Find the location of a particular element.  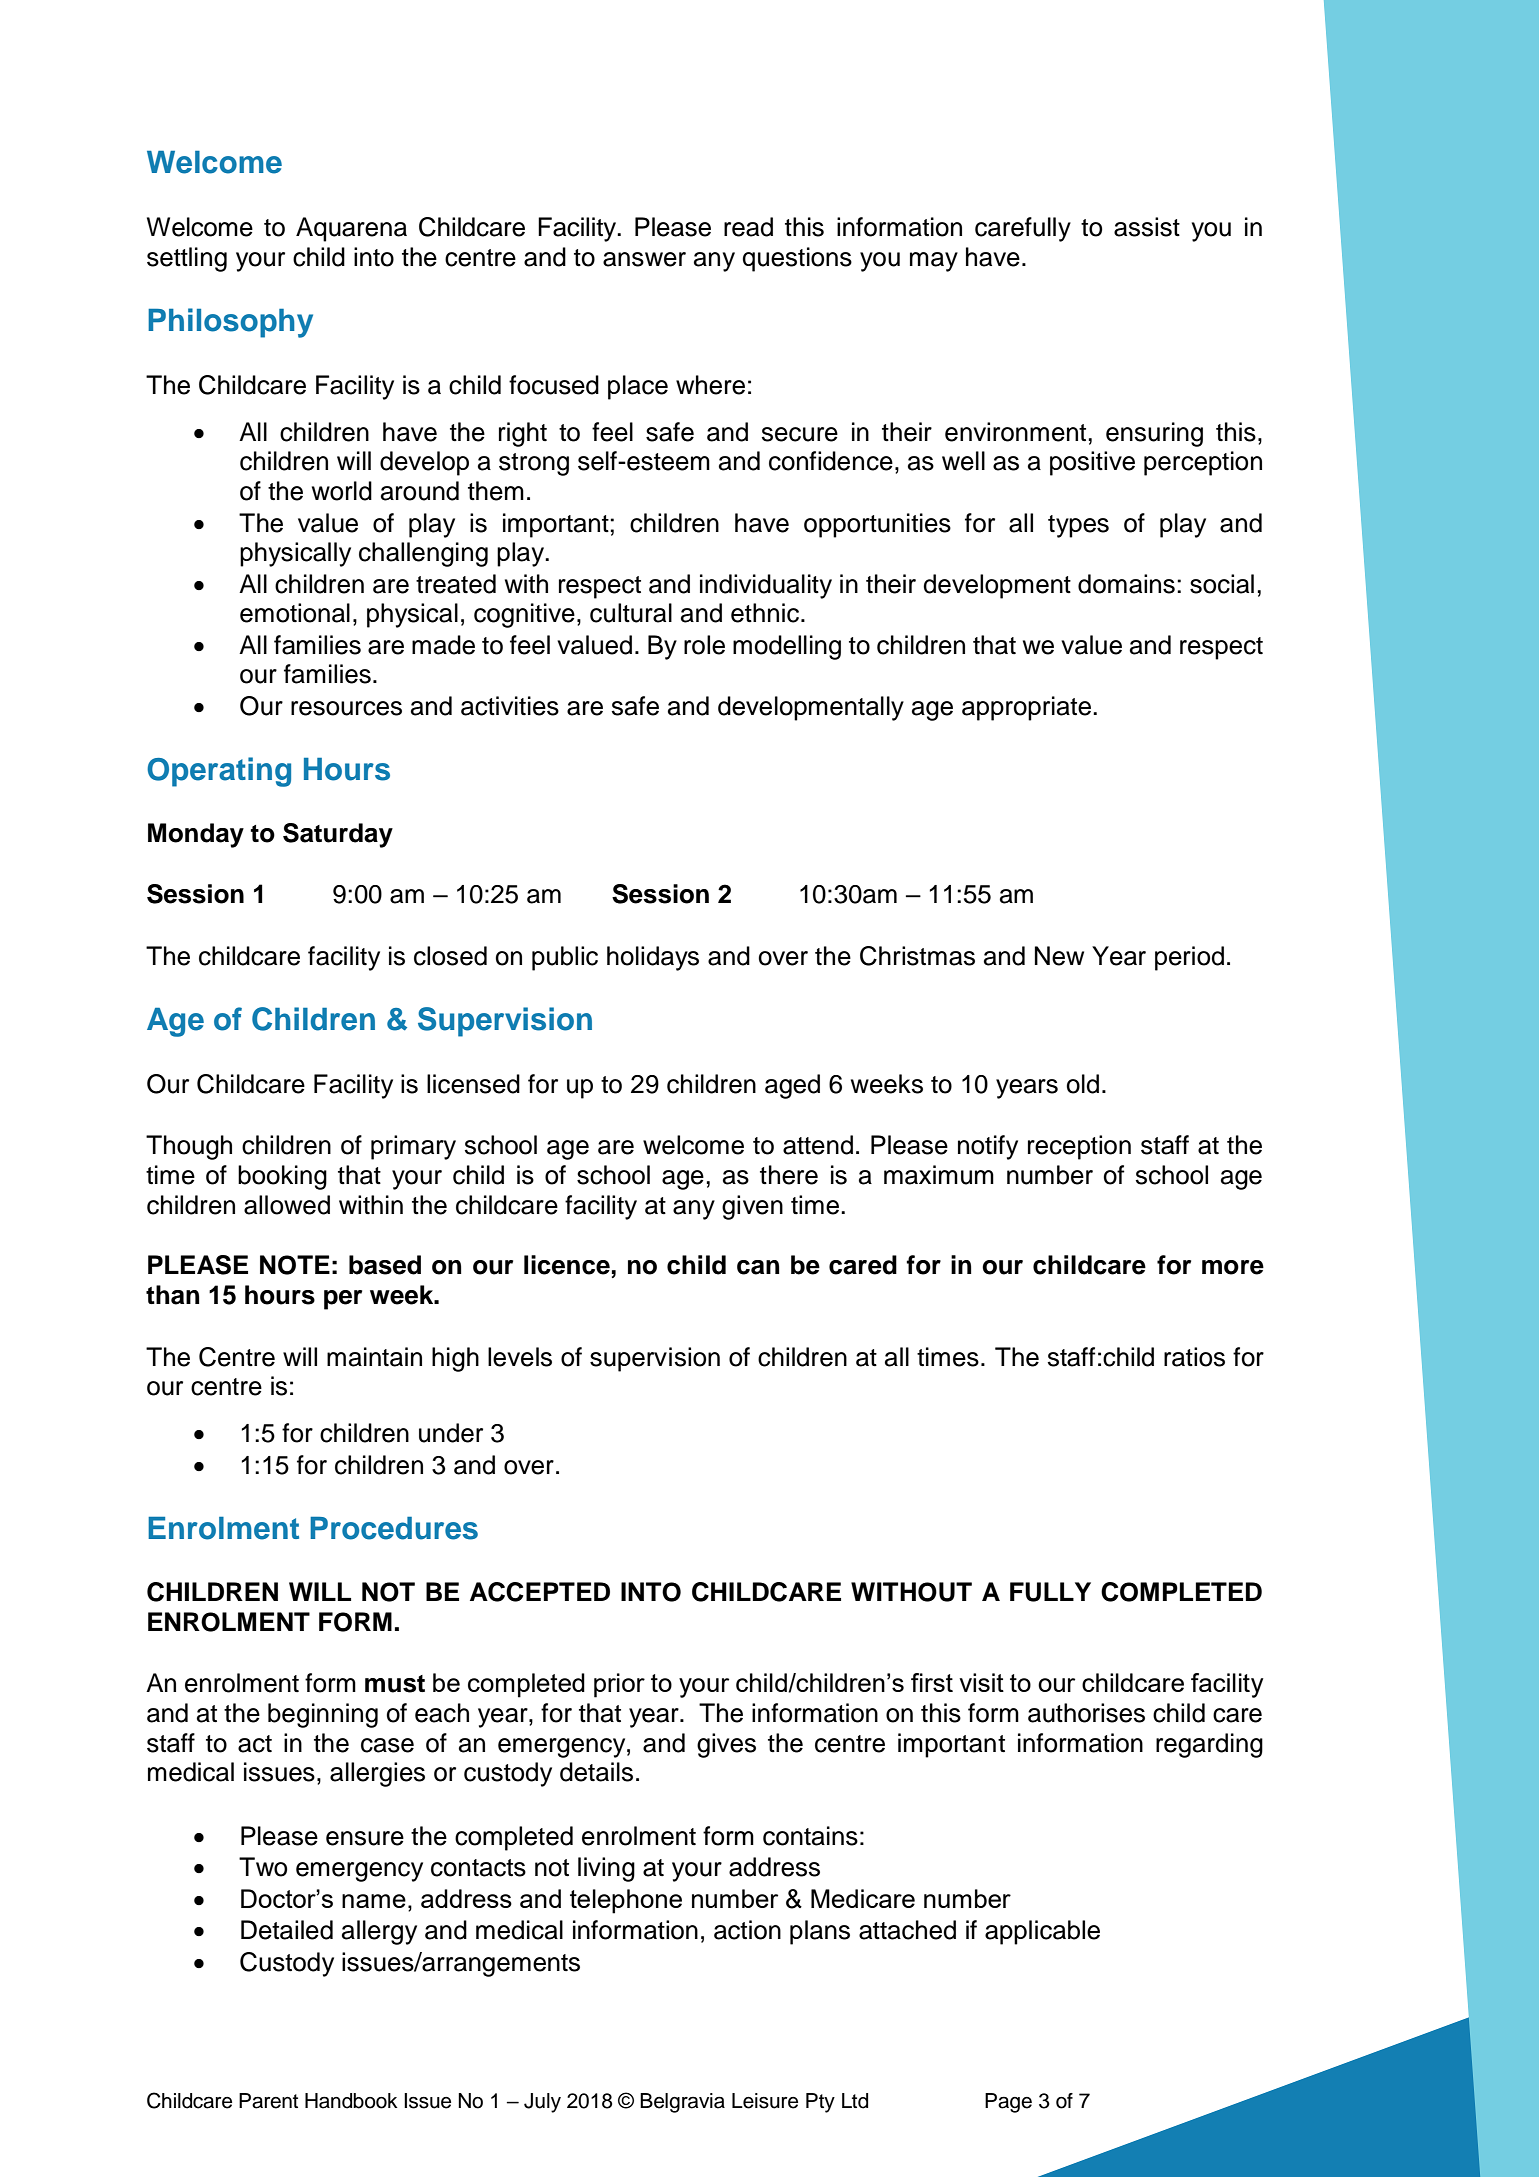

answer is located at coordinates (644, 259).
